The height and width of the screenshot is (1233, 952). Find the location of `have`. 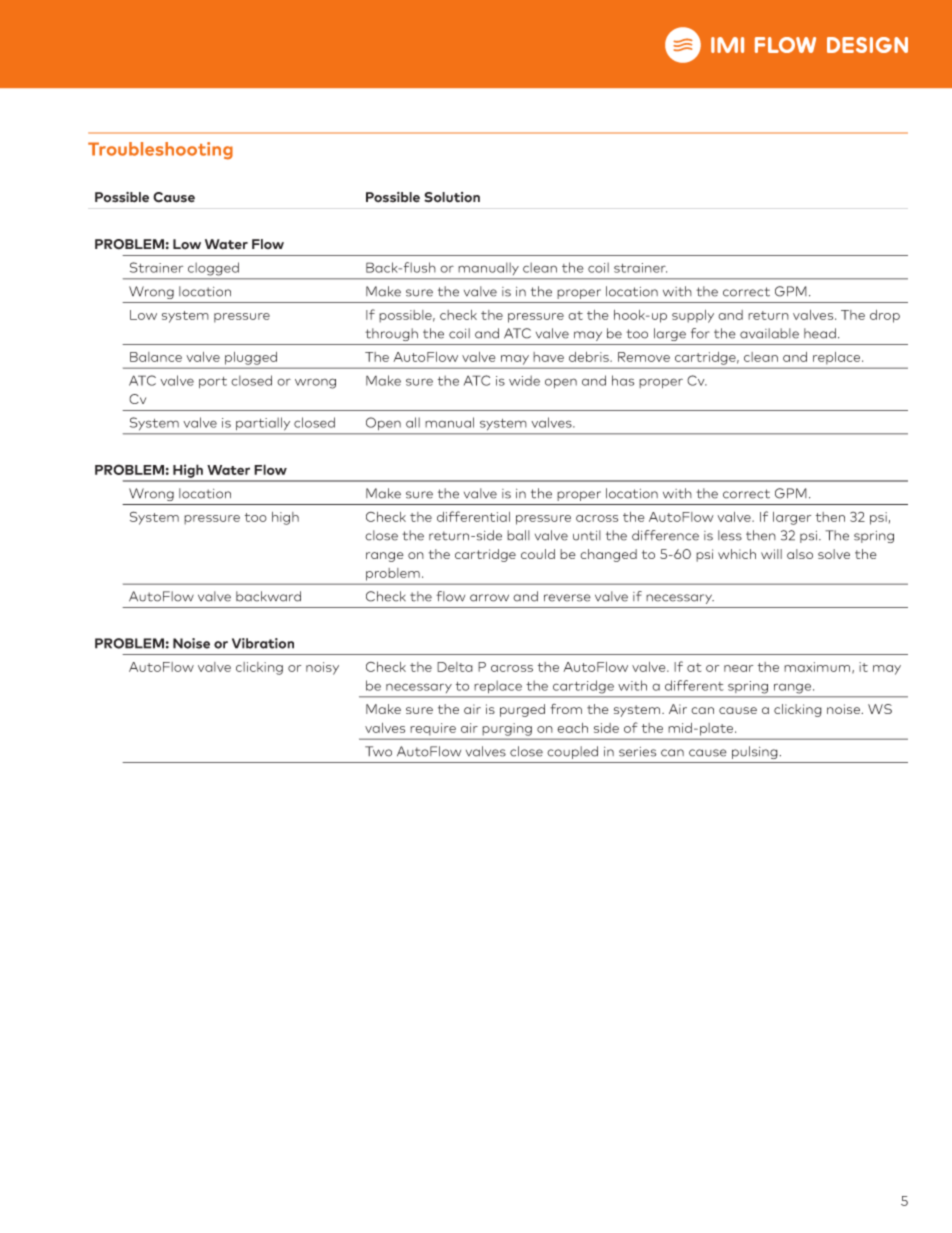

have is located at coordinates (548, 357).
